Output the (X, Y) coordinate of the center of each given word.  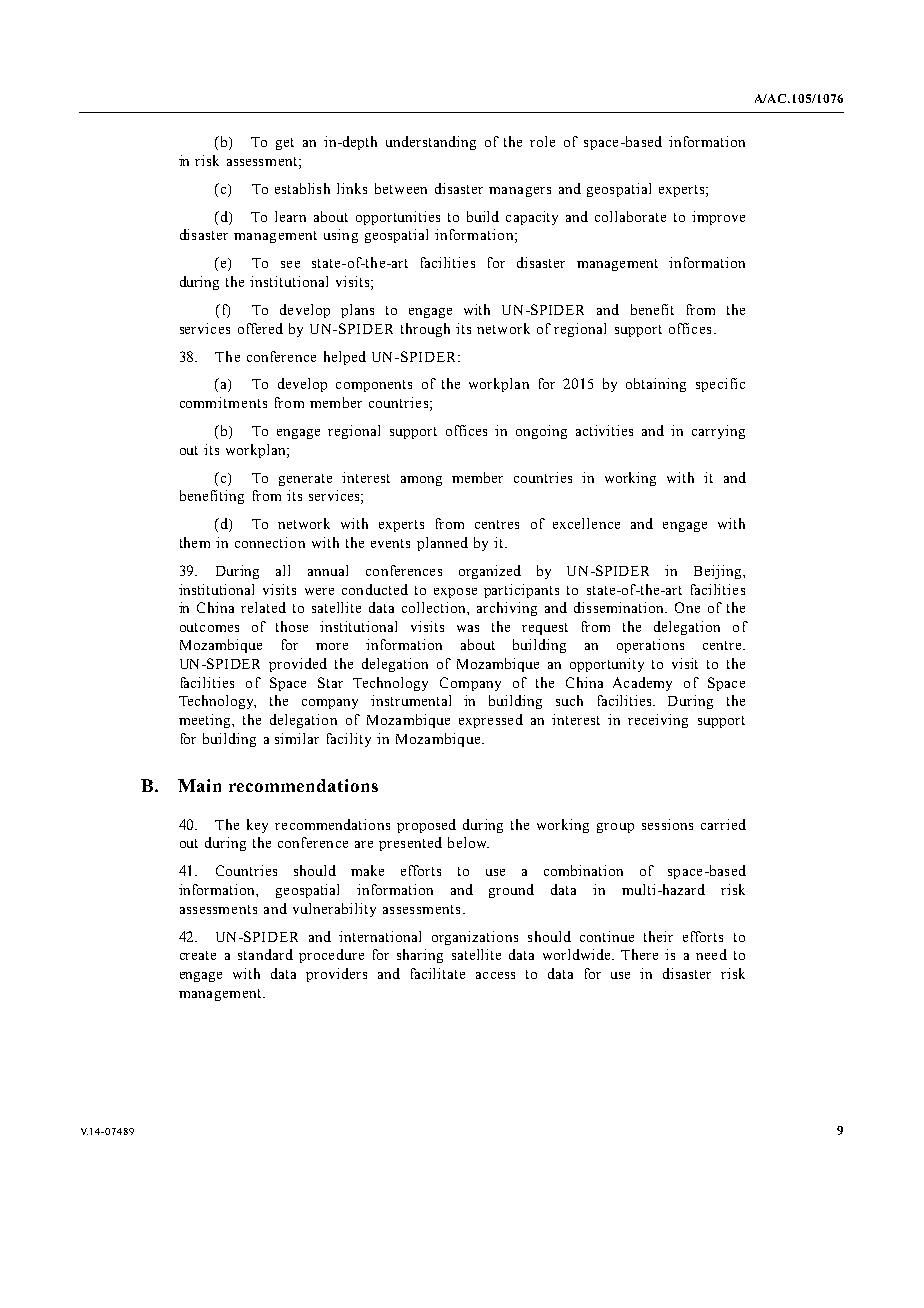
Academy (642, 684)
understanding (431, 143)
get (285, 144)
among (421, 481)
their (658, 936)
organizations (475, 938)
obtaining (656, 385)
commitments (223, 402)
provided (298, 665)
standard (265, 954)
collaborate (630, 216)
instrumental (411, 700)
